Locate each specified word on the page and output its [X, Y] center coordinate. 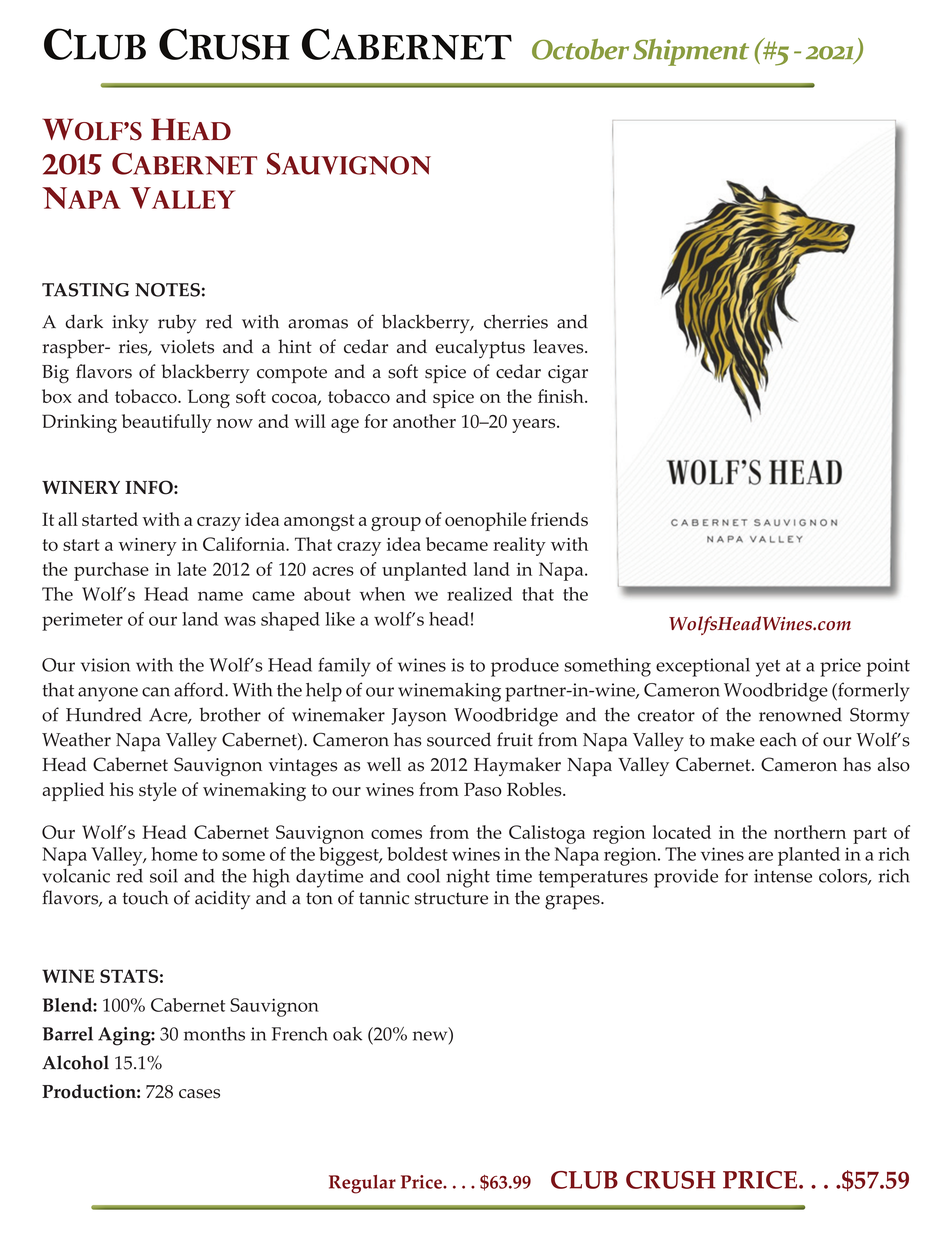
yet [768, 668]
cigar [568, 374]
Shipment [691, 52]
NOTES [167, 290]
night [468, 878]
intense [783, 876]
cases [199, 1094]
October [580, 49]
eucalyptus [480, 349]
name [220, 596]
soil [164, 876]
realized [479, 594]
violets [187, 346]
